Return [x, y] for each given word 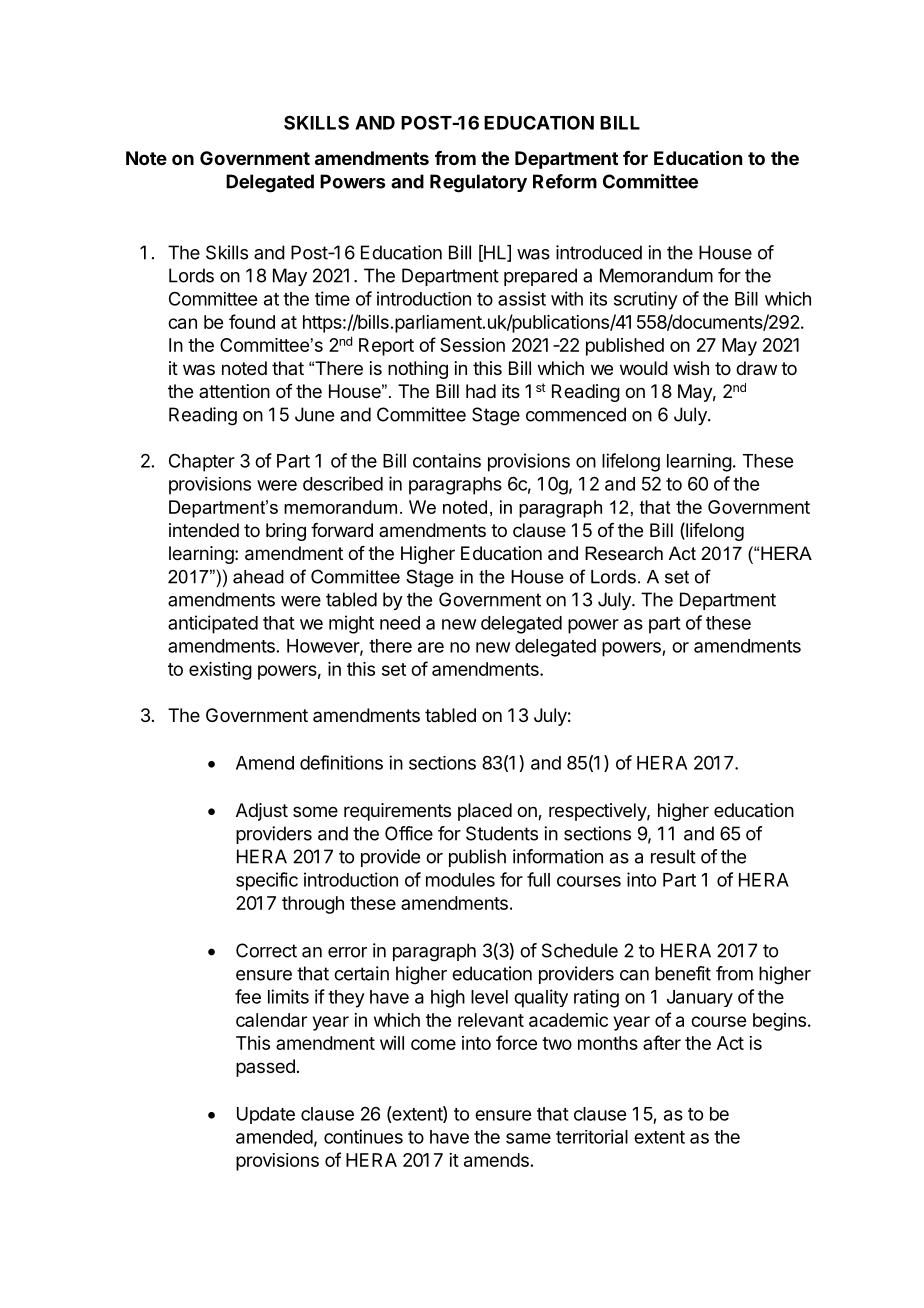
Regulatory [478, 183]
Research [624, 553]
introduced [599, 252]
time [332, 298]
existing [220, 671]
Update [266, 1115]
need [400, 623]
